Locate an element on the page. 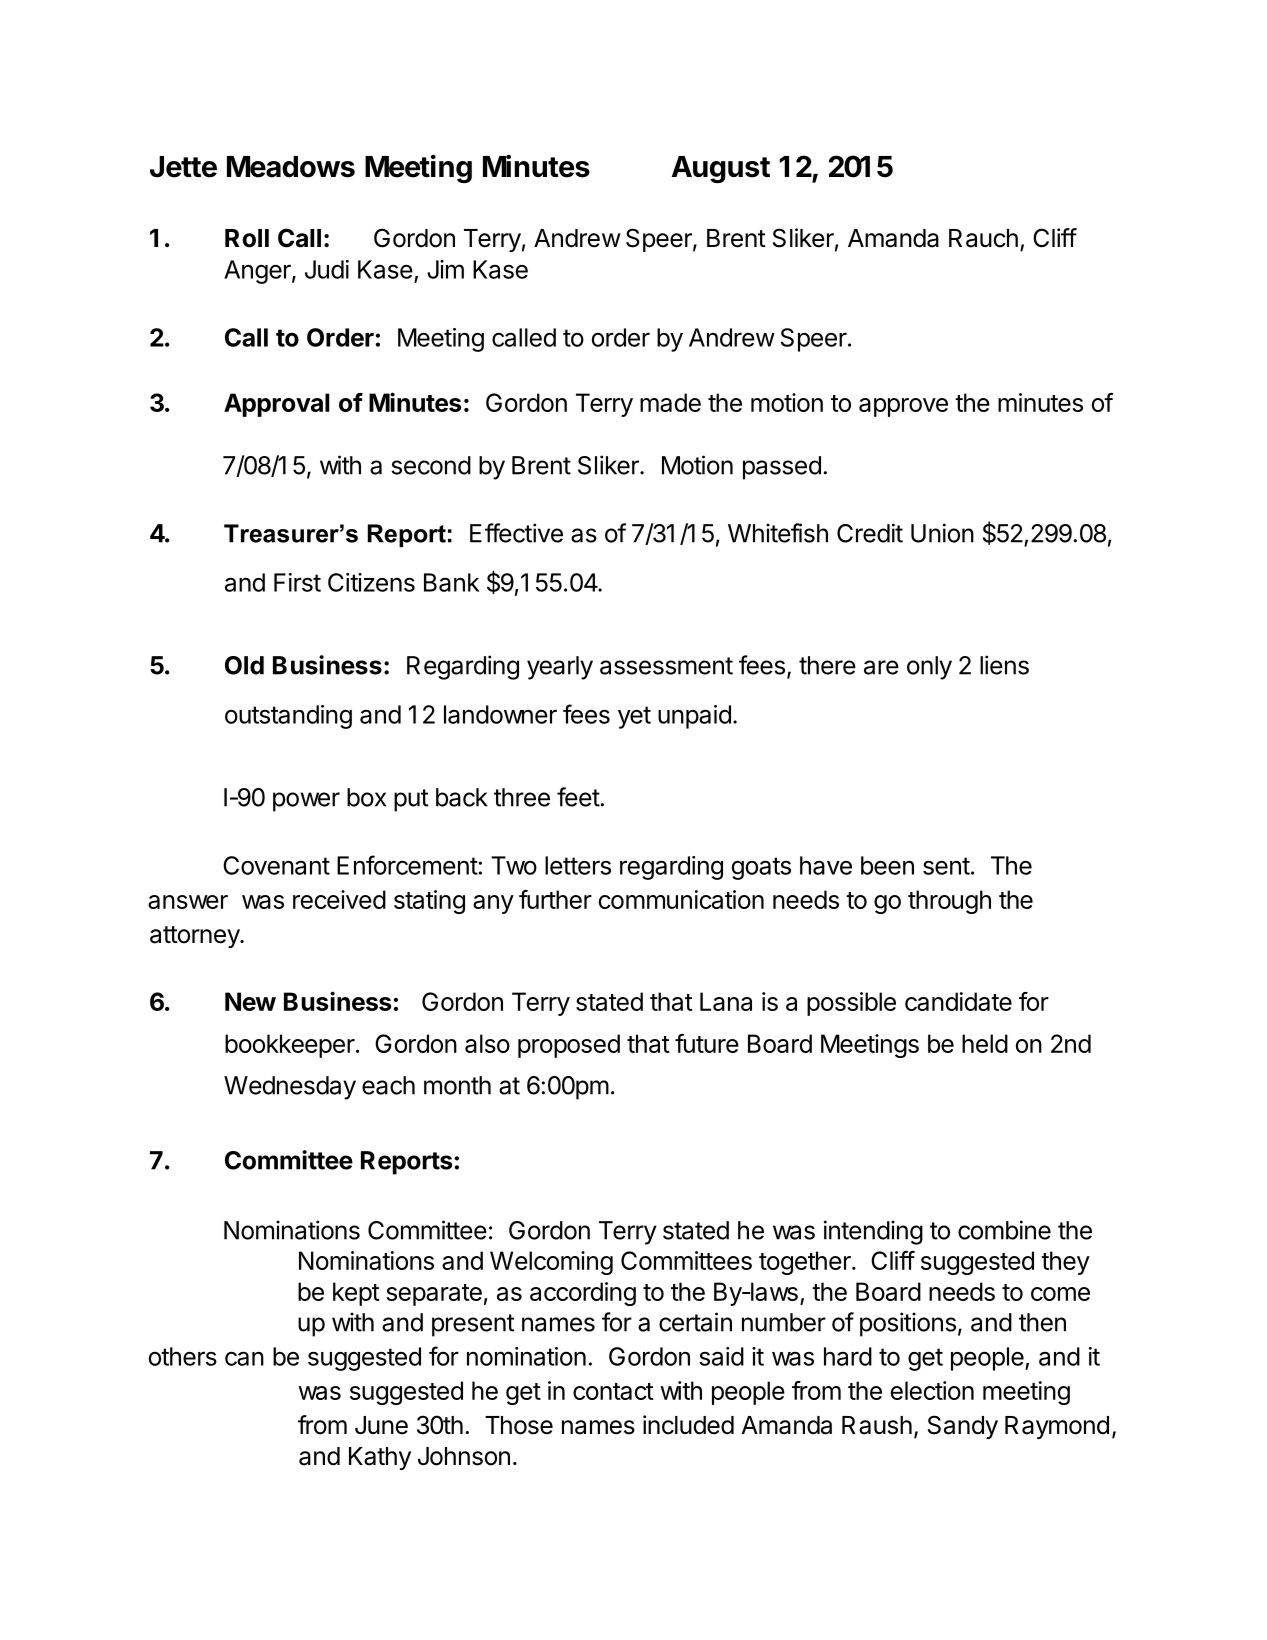  Roll is located at coordinates (247, 238).
